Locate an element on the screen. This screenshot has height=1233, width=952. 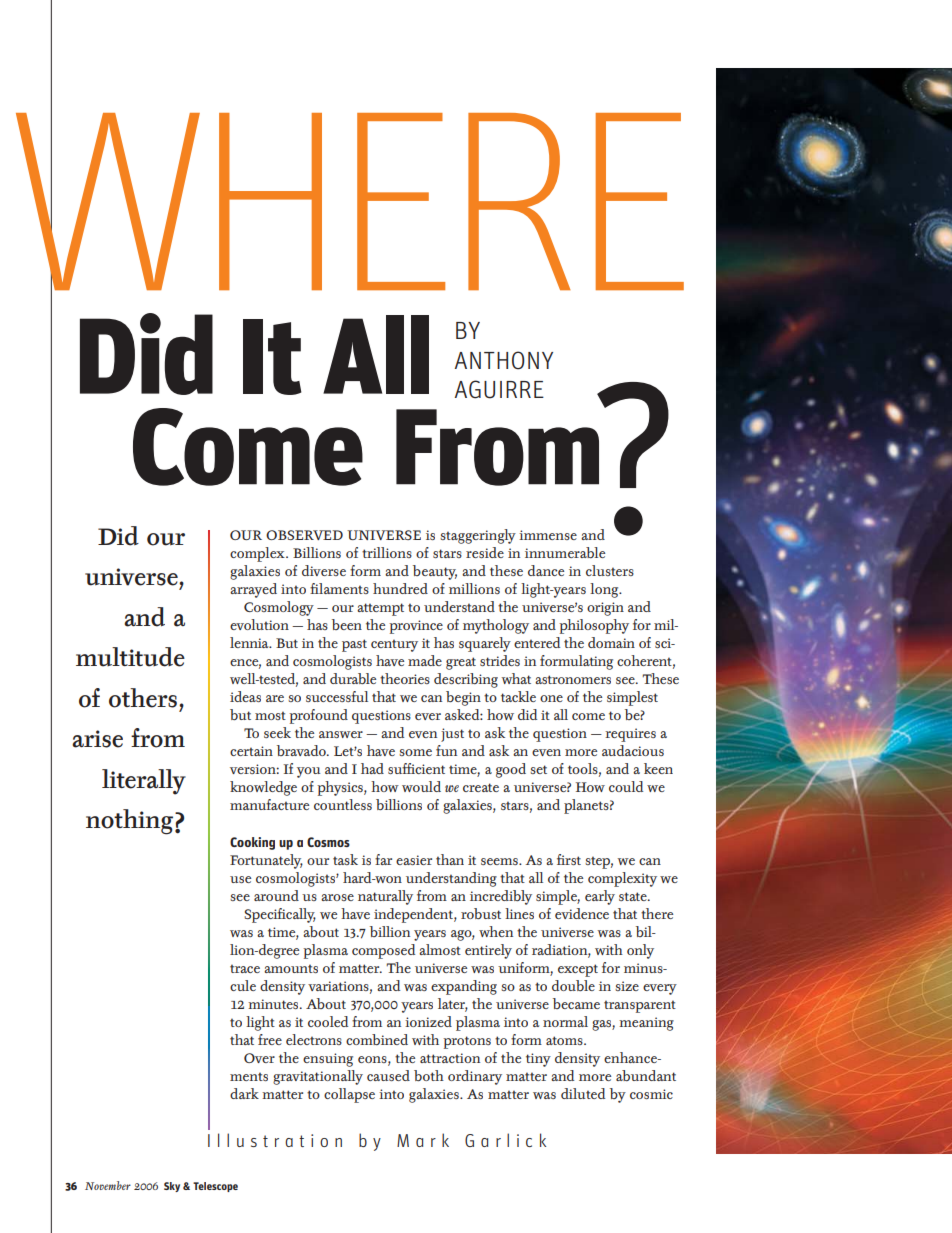
ANTHONY is located at coordinates (504, 360).
